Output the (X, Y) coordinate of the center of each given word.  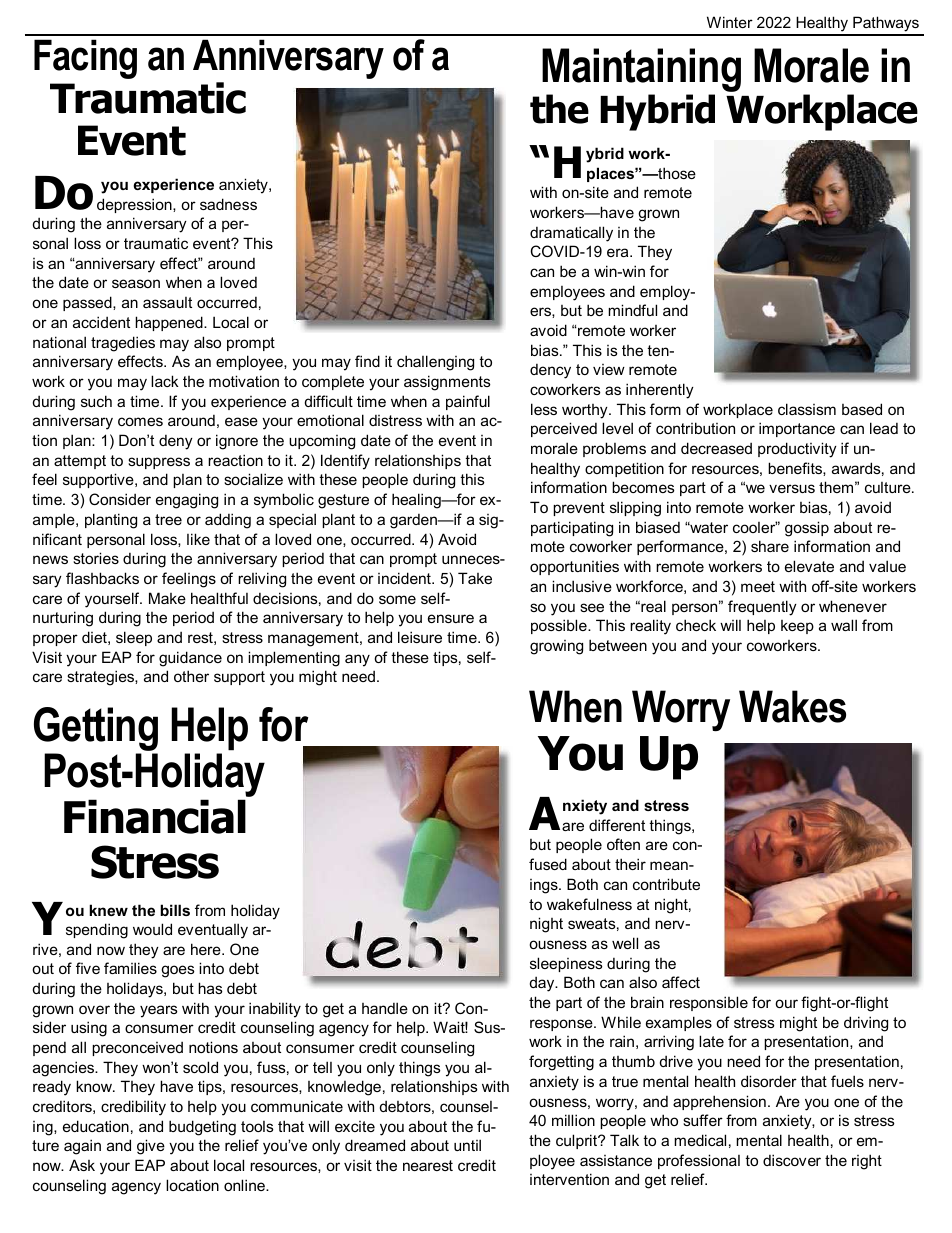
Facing (85, 59)
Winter (730, 22)
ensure (451, 618)
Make (167, 598)
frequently (762, 608)
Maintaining (641, 71)
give (151, 1147)
